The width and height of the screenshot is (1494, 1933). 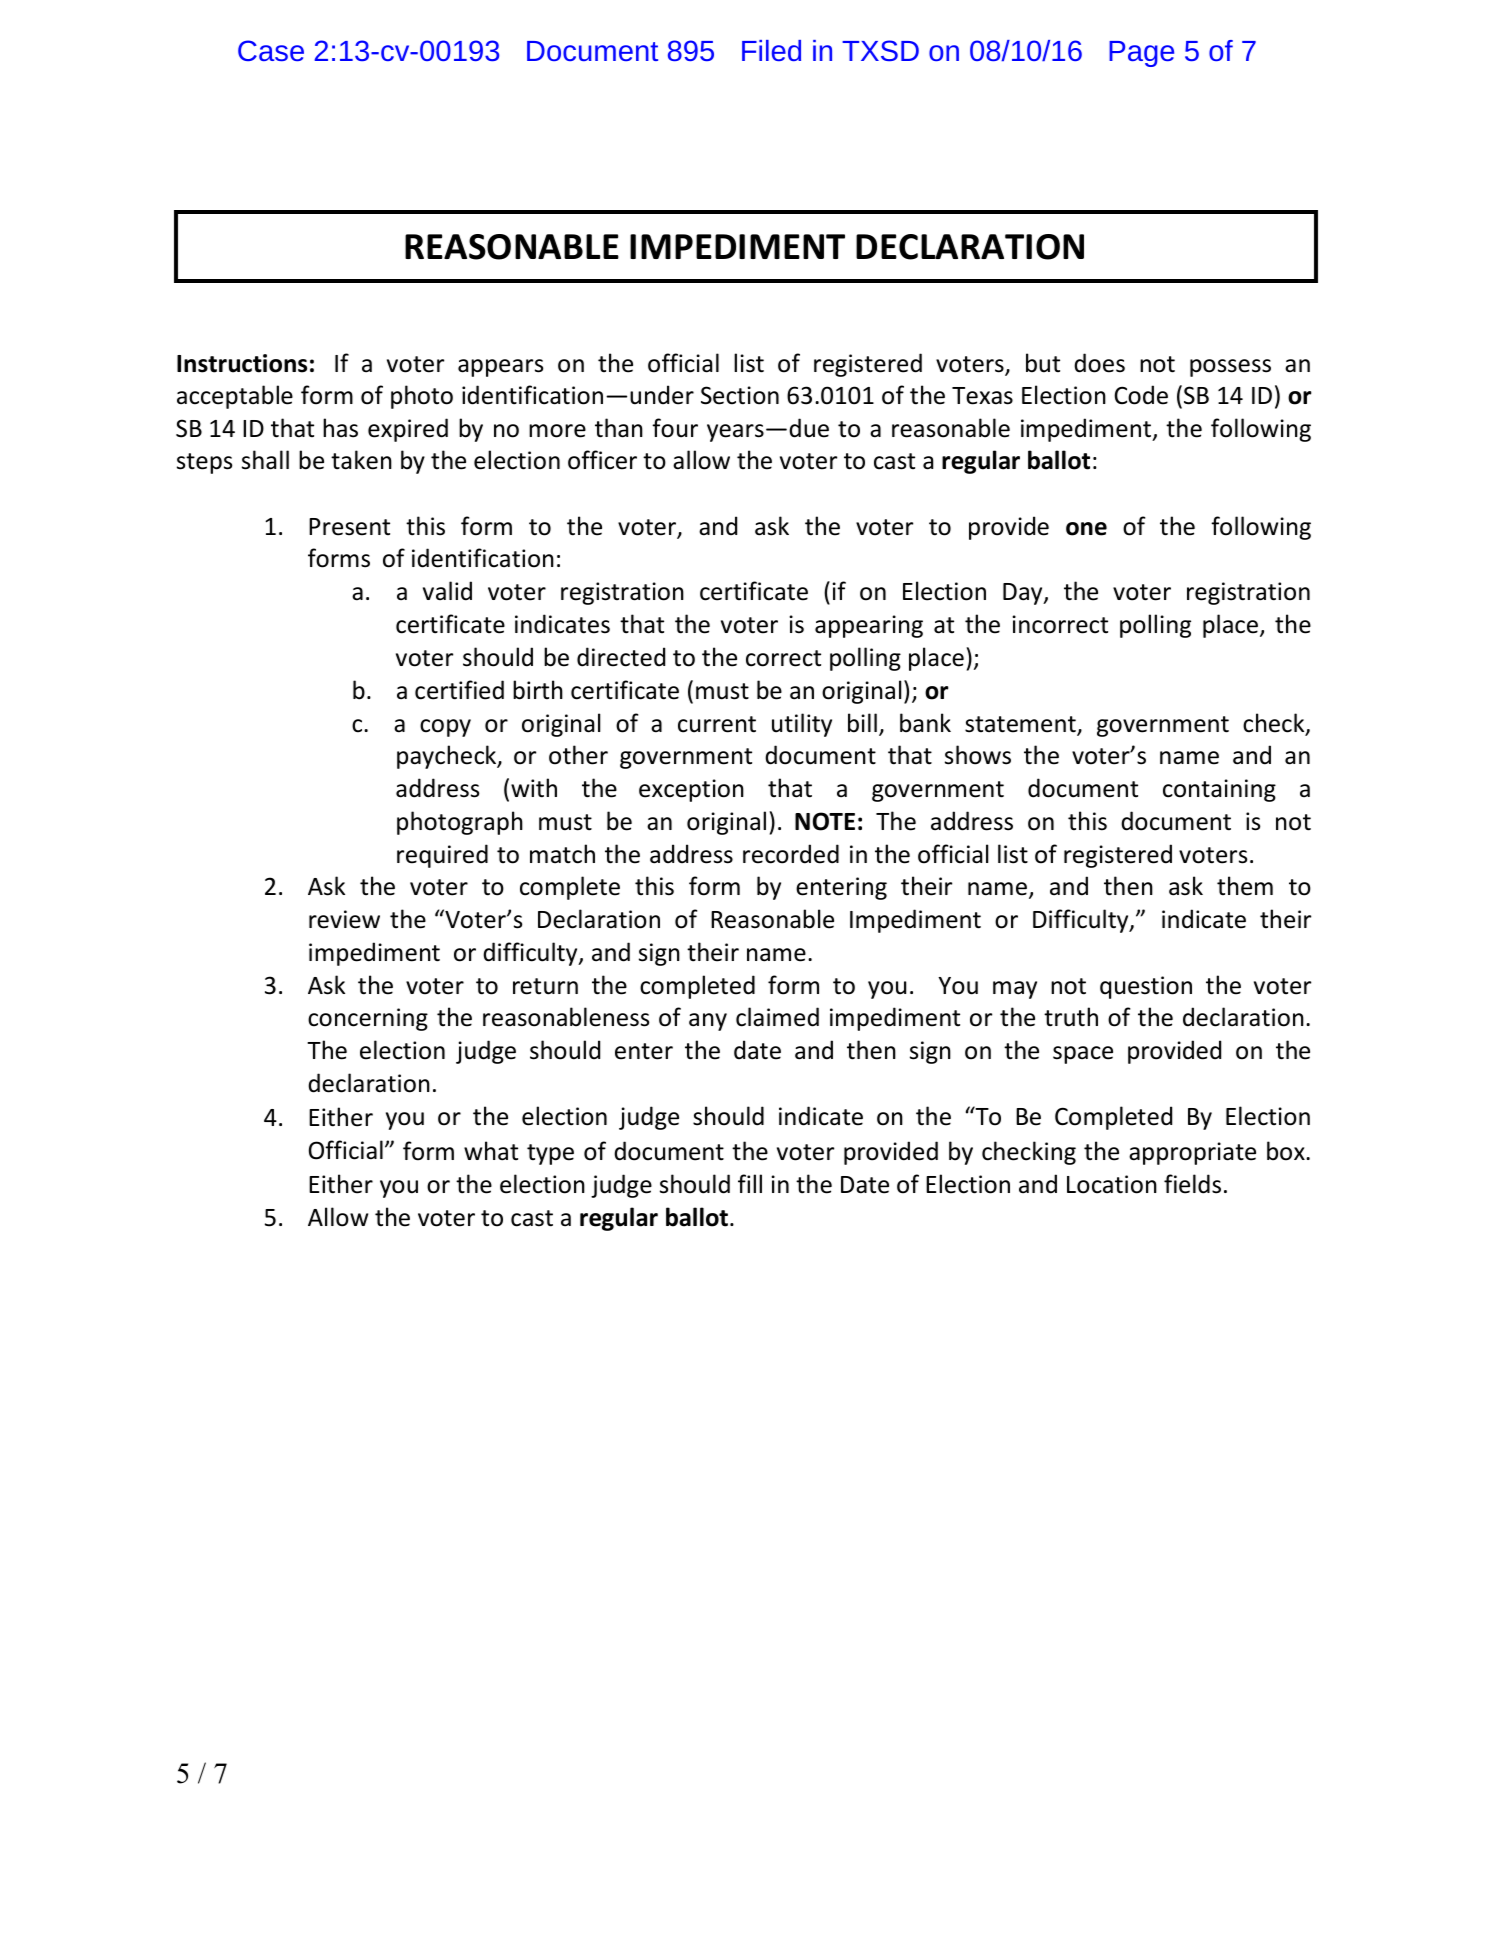 I want to click on appropriate, so click(x=1192, y=1153).
